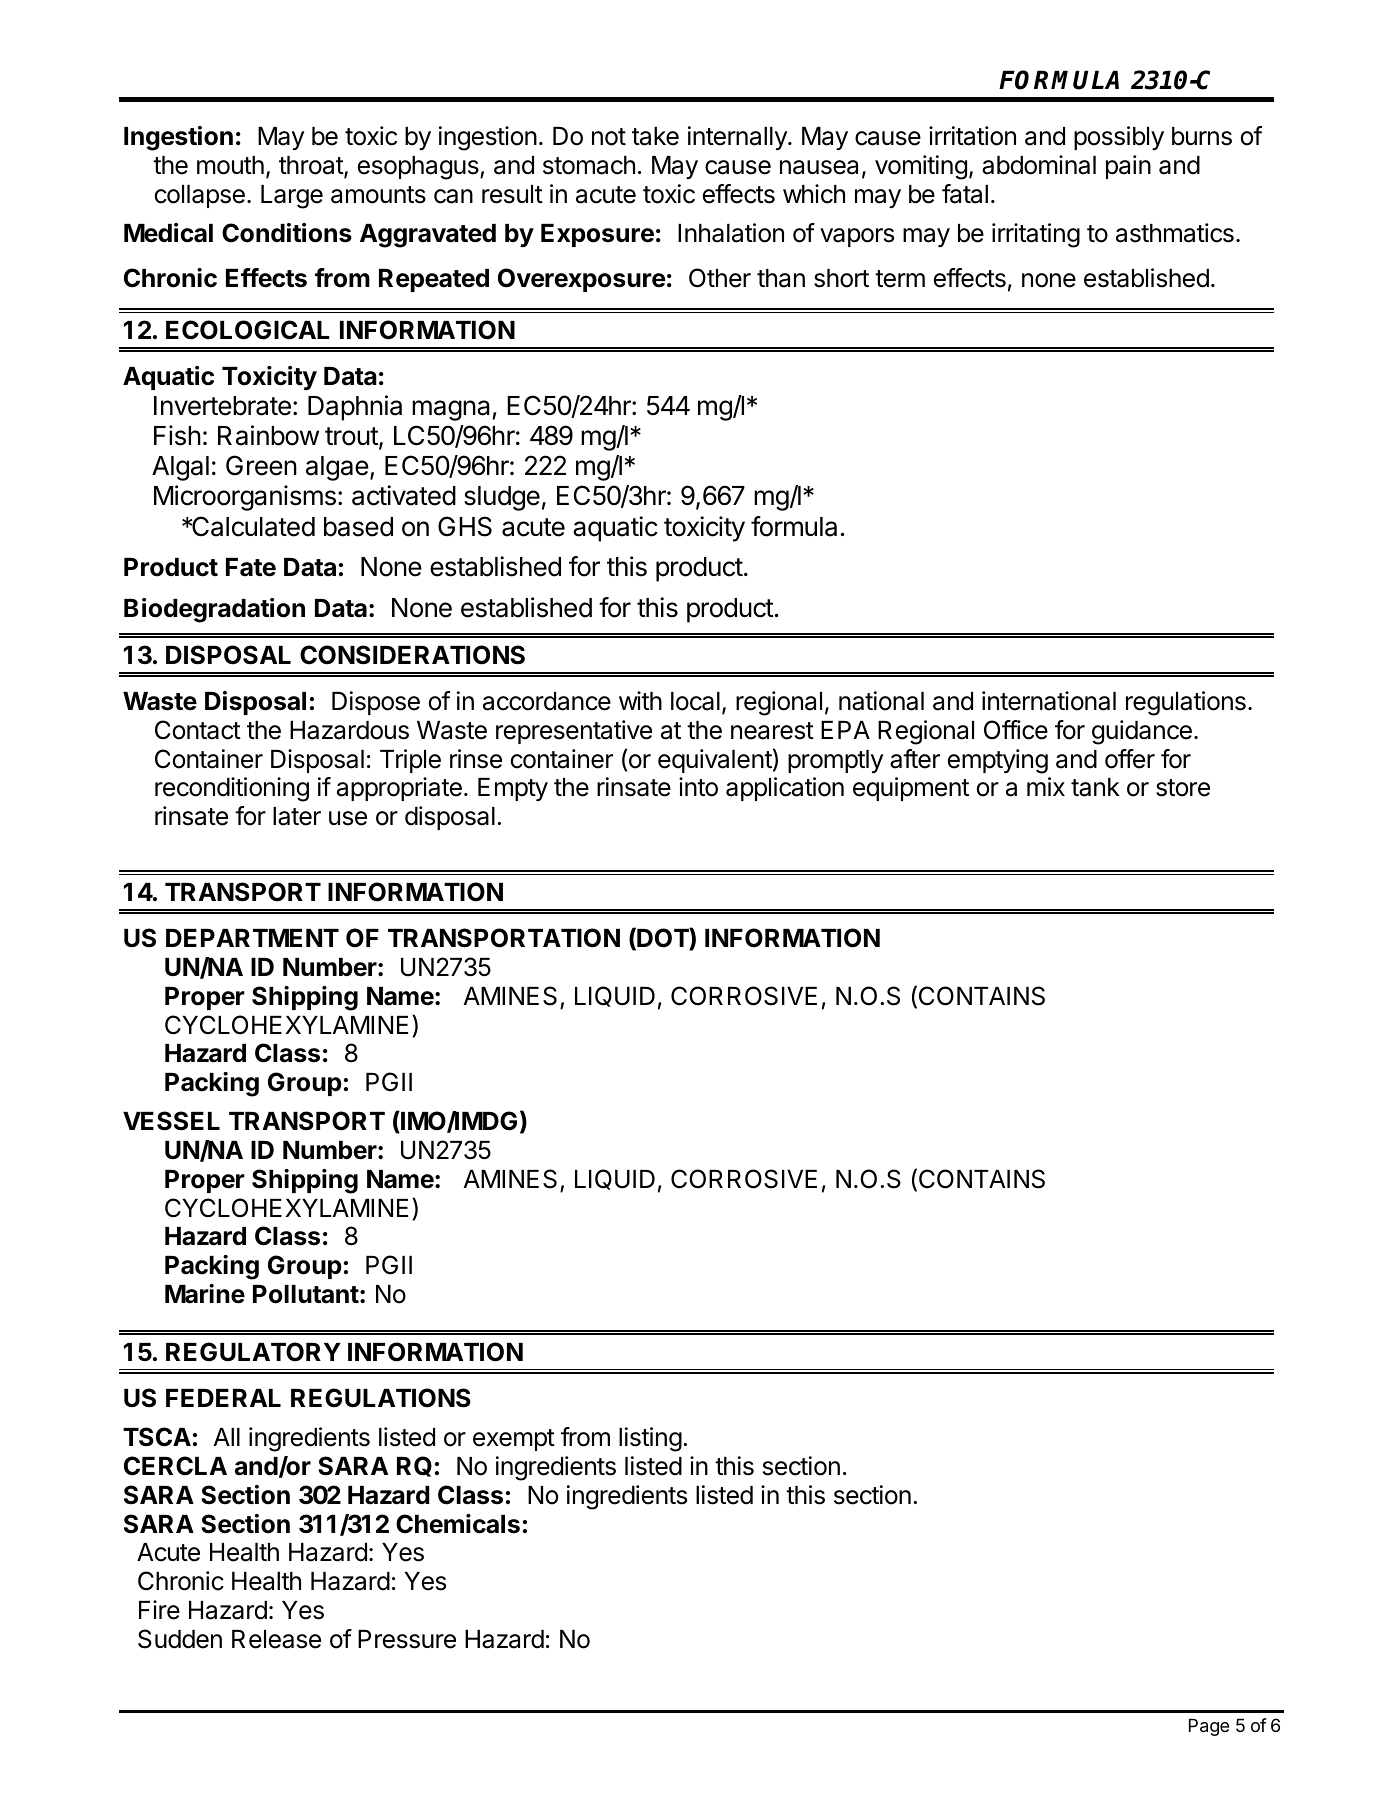 Image resolution: width=1393 pixels, height=1802 pixels. What do you see at coordinates (252, 938) in the page?
I see `DEPARTMENT` at bounding box center [252, 938].
